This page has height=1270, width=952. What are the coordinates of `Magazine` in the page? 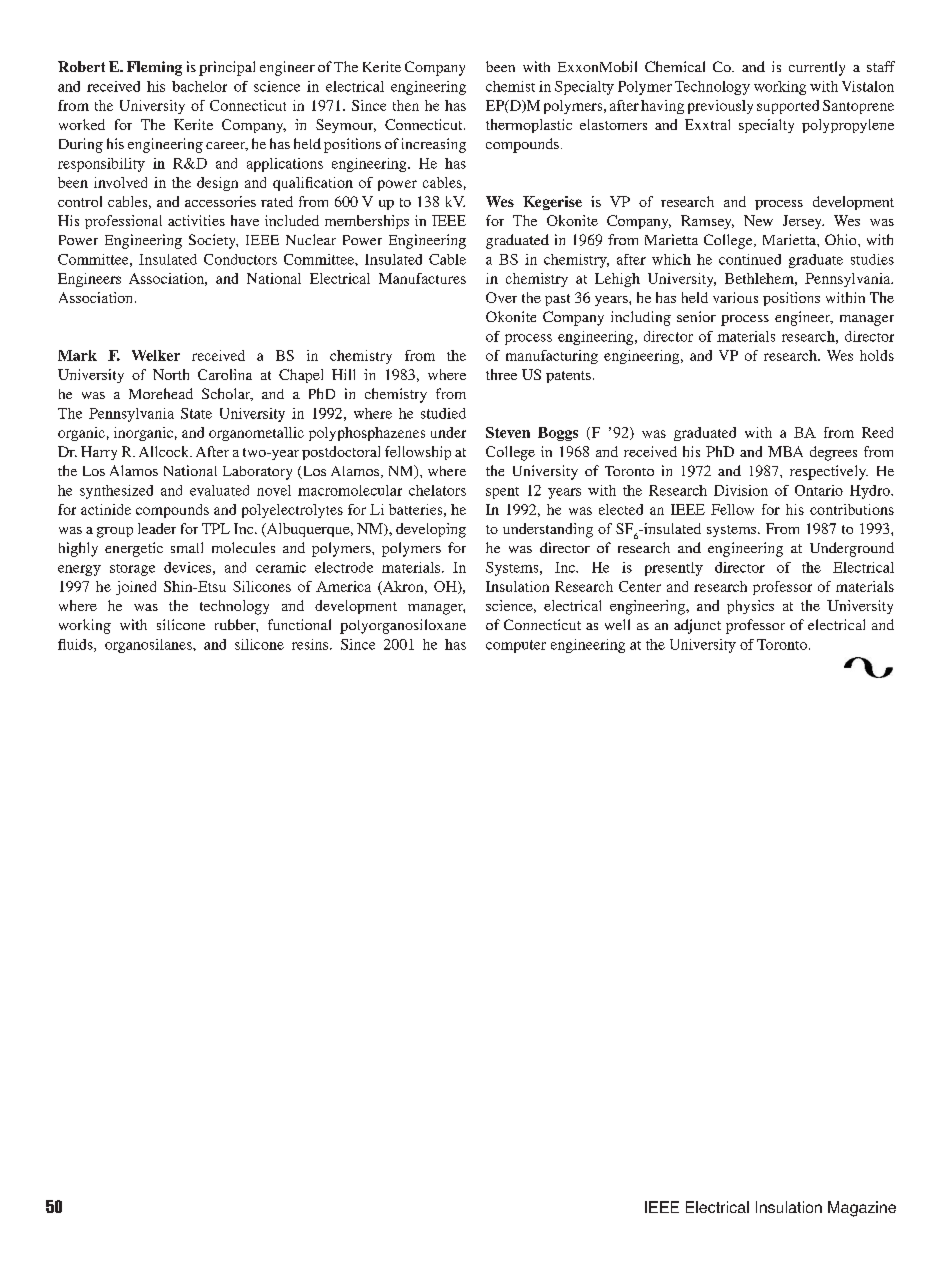 It's located at (862, 1209).
